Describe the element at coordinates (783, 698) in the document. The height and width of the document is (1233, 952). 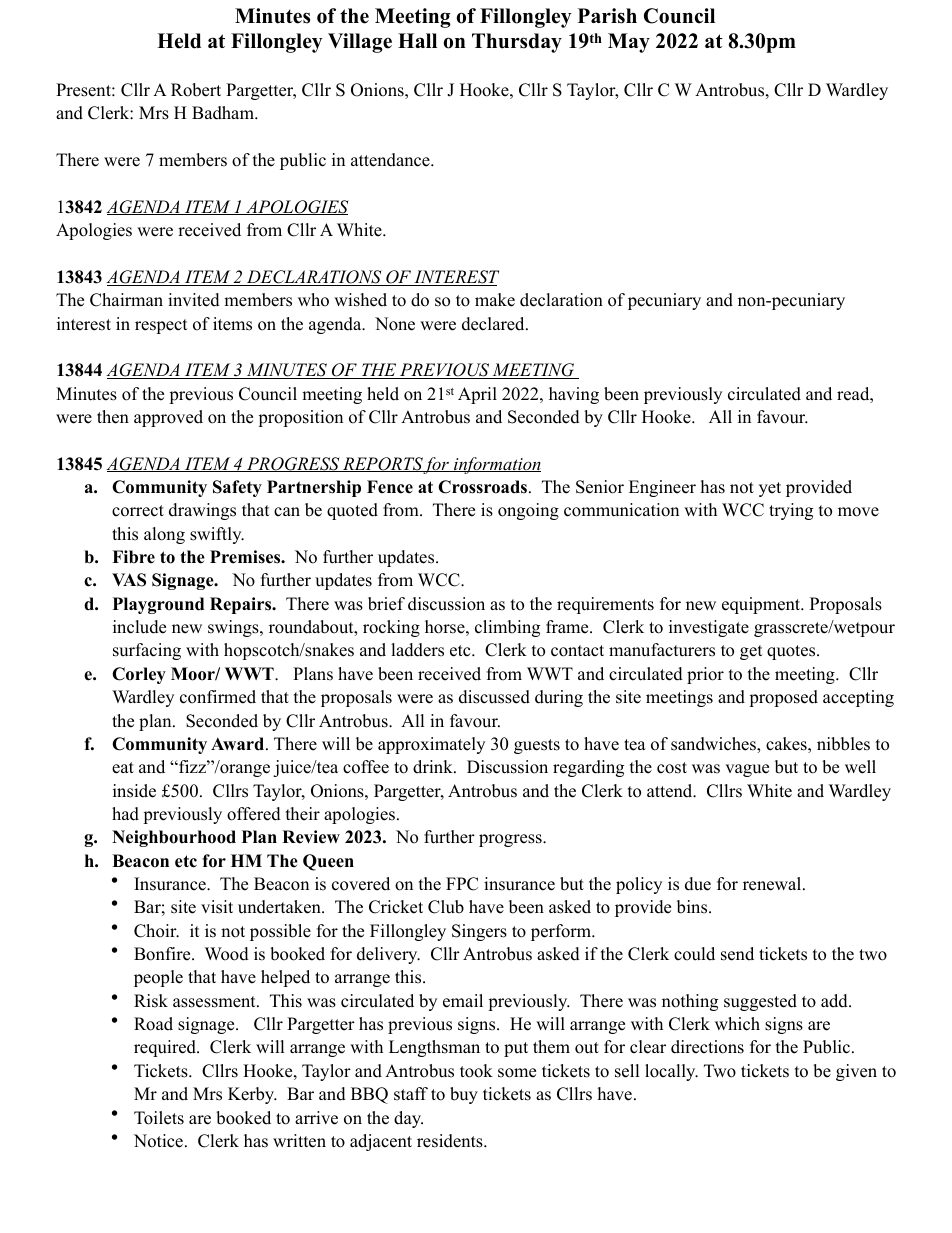
I see `proposed` at that location.
